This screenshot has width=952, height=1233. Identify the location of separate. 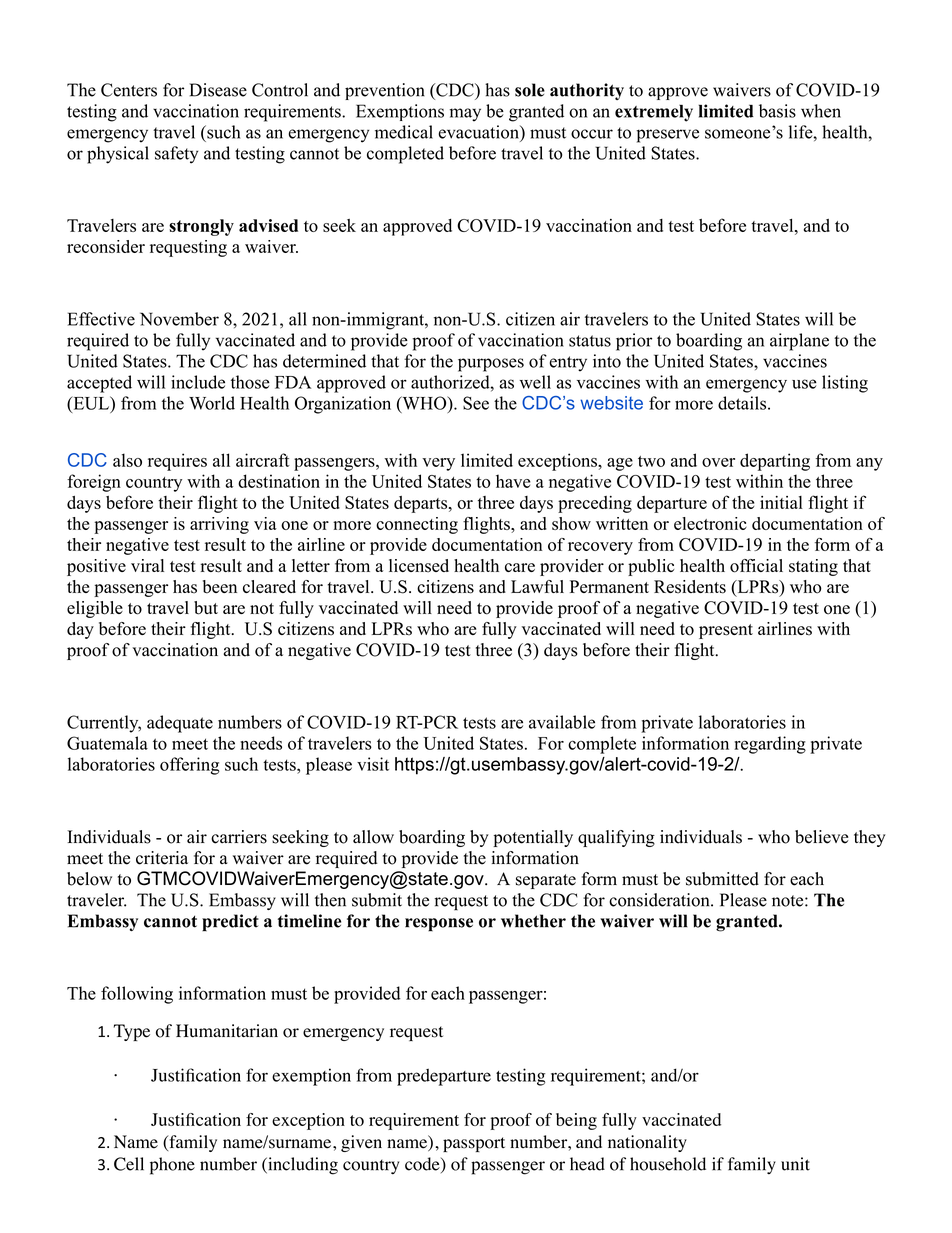
(546, 881).
